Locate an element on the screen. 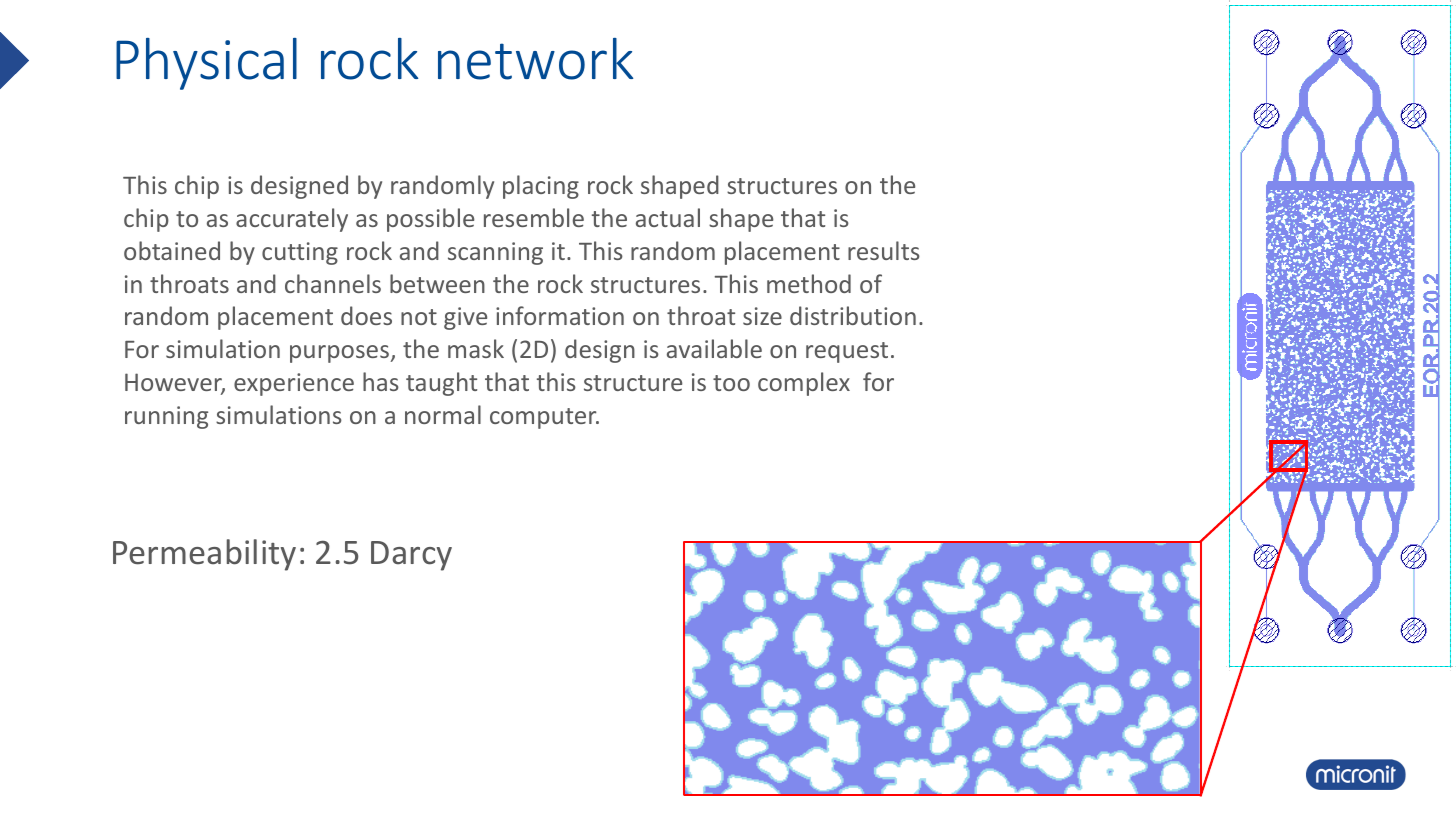 This screenshot has height=819, width=1456. resemble is located at coordinates (534, 217).
